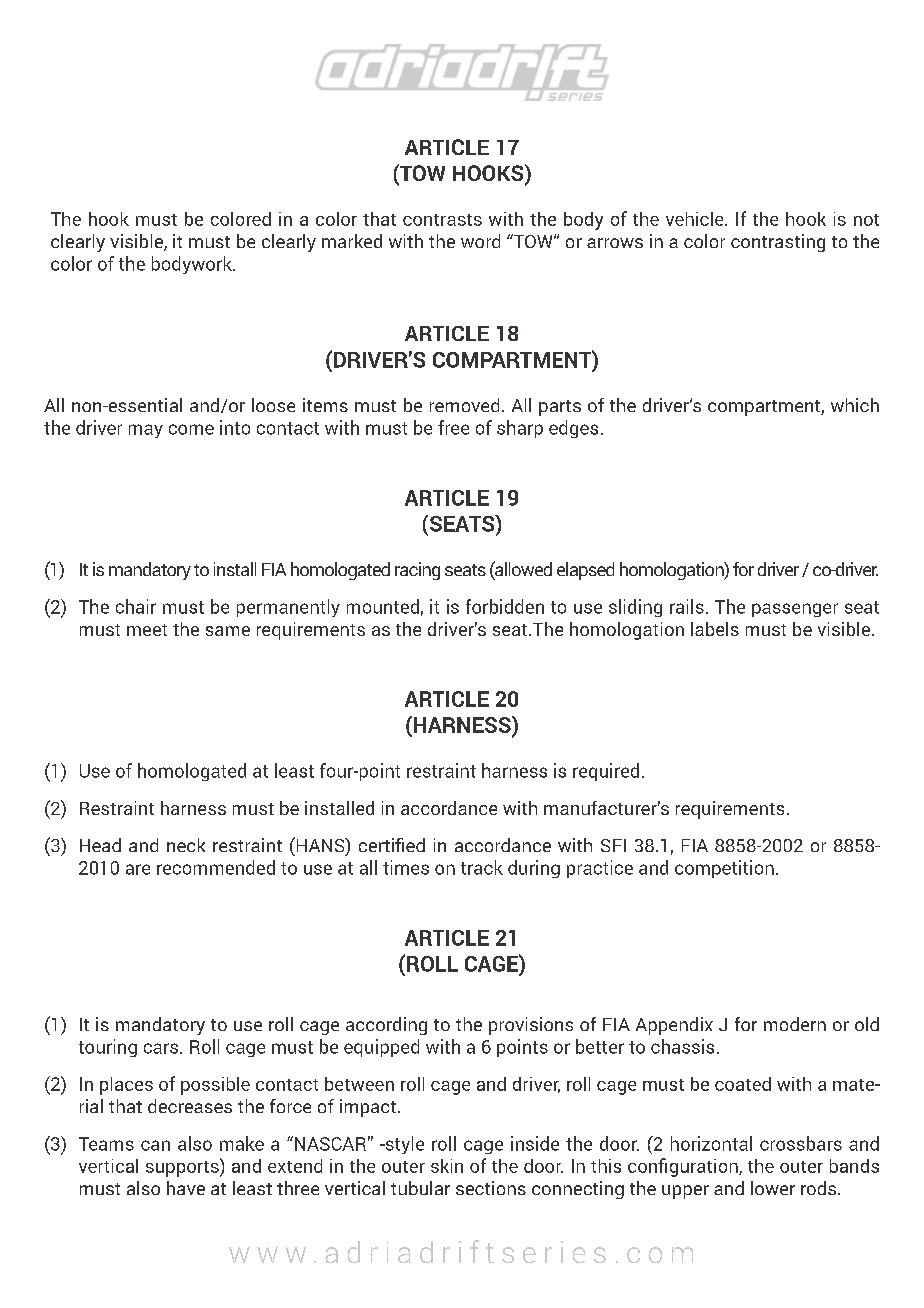 The height and width of the screenshot is (1308, 924). Describe the element at coordinates (505, 606) in the screenshot. I see `forbidden` at that location.
